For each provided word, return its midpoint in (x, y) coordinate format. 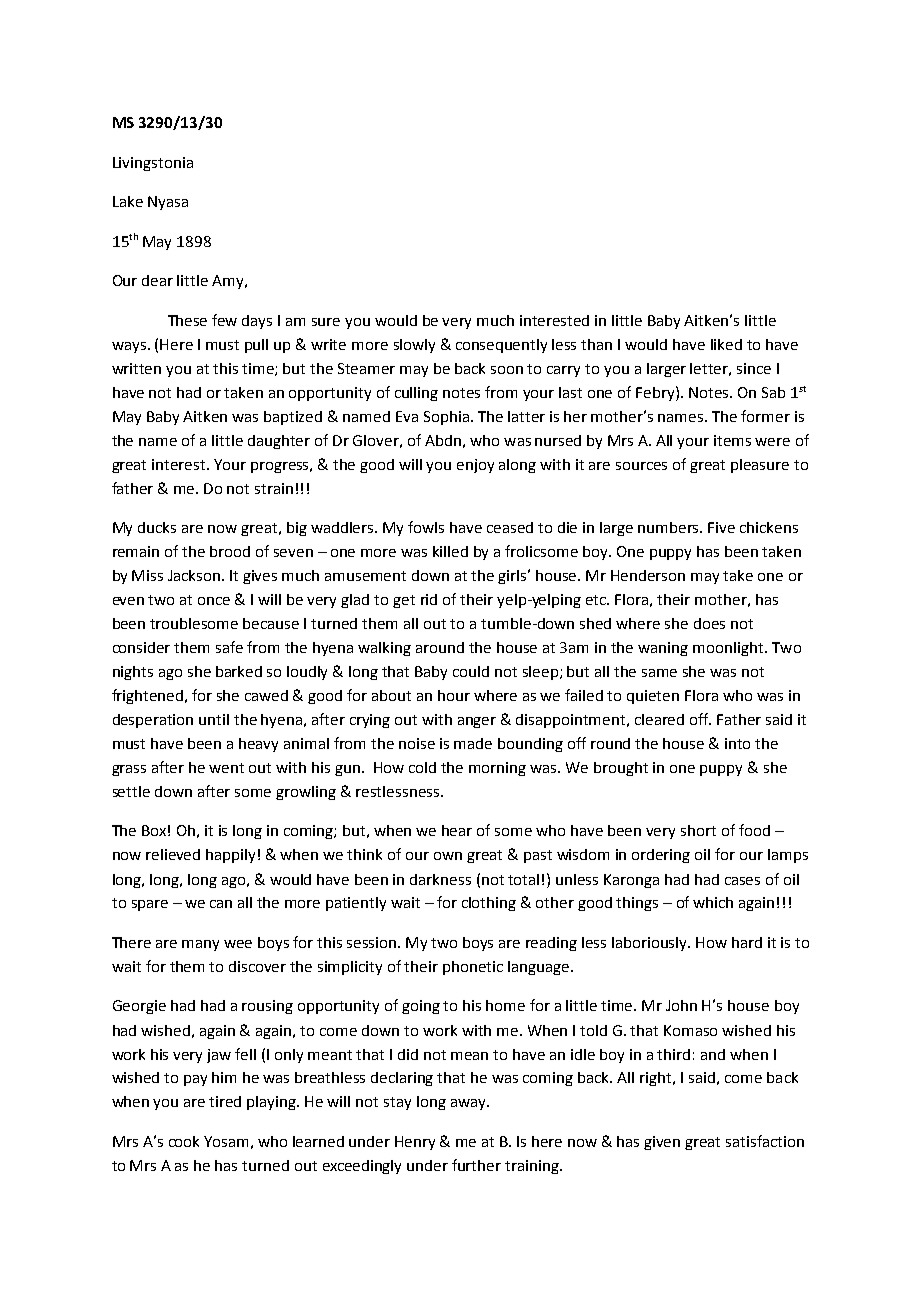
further (476, 1165)
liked (726, 344)
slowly (414, 346)
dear (157, 280)
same (659, 673)
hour (454, 695)
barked (239, 671)
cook (184, 1141)
